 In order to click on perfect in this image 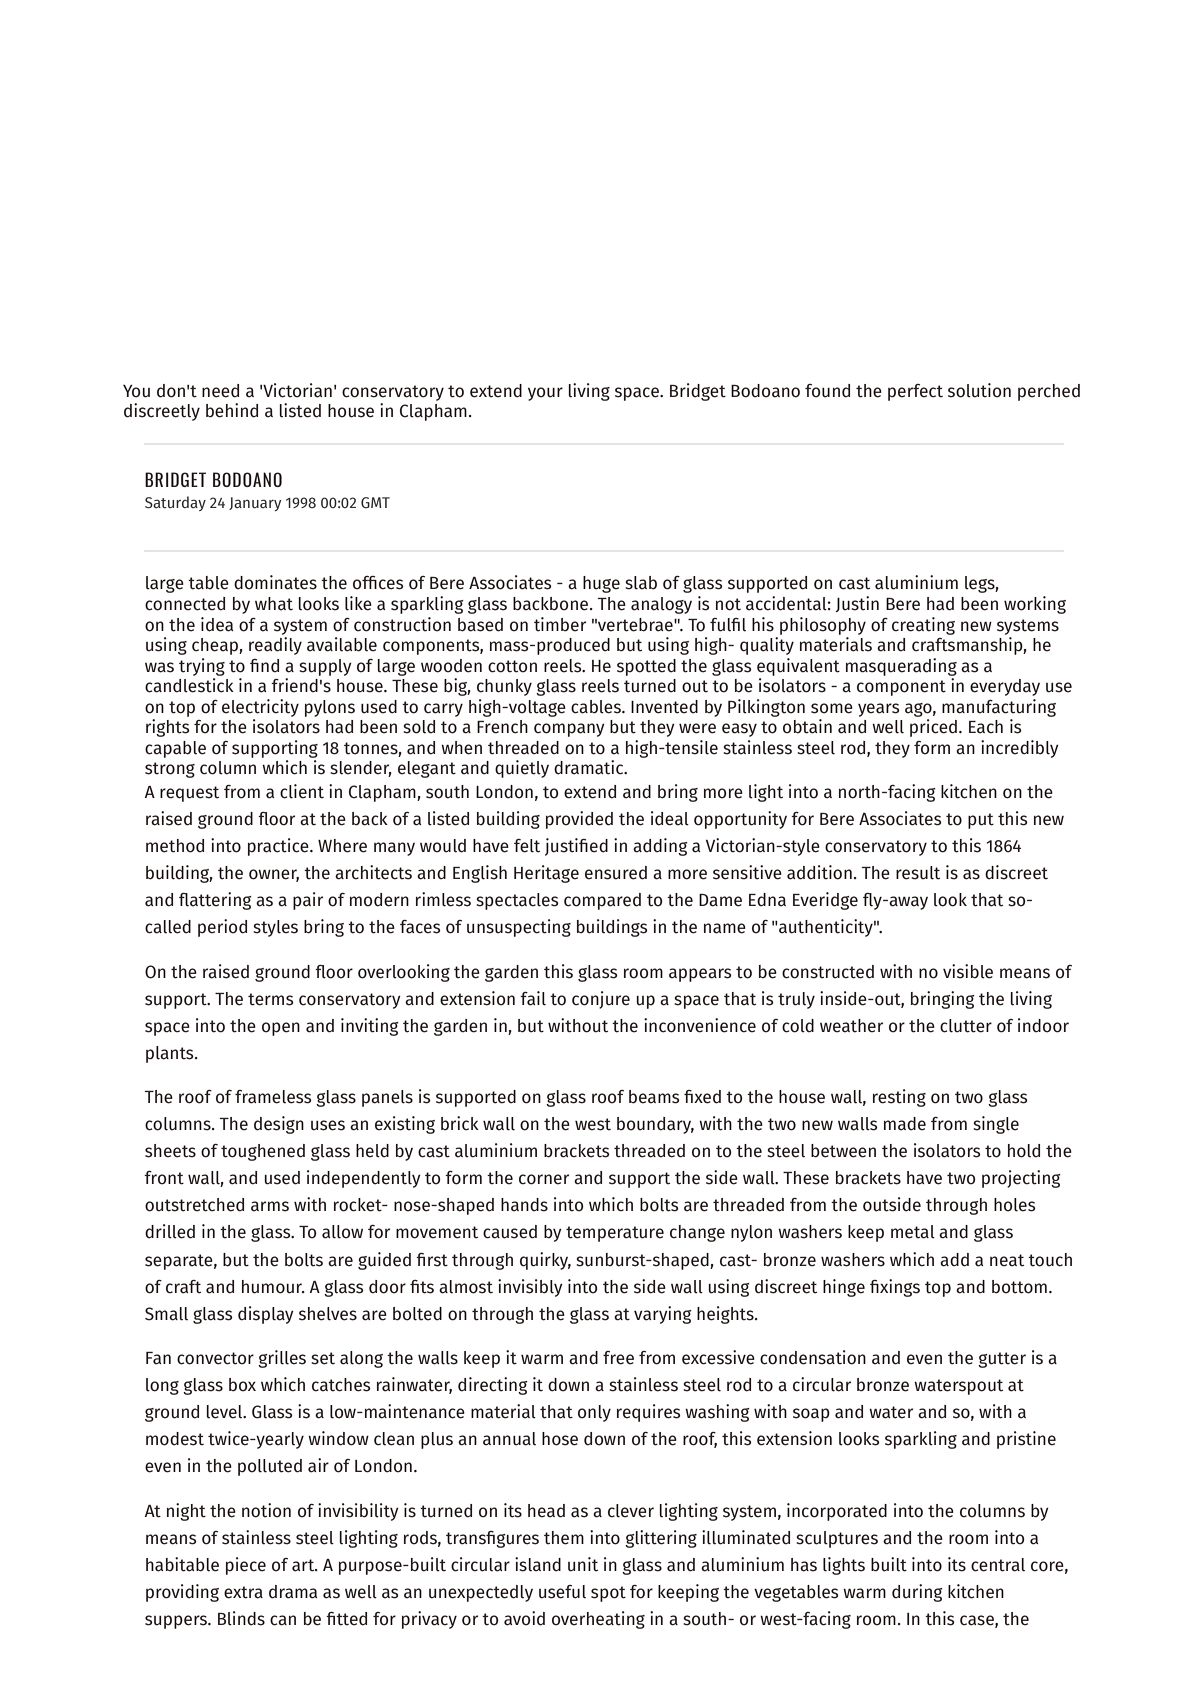, I will do `click(915, 392)`.
